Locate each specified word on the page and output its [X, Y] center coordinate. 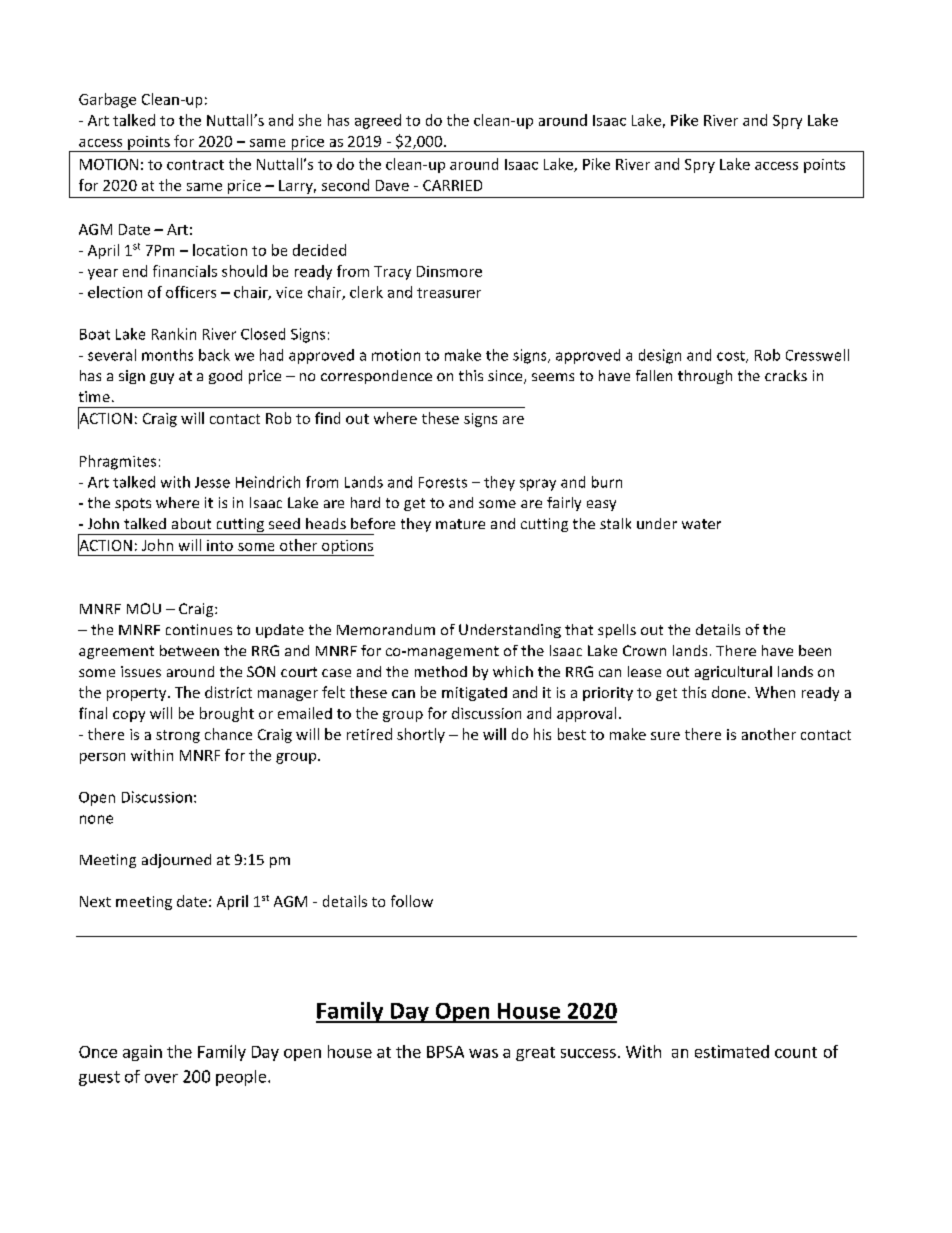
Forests [443, 482]
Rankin [174, 334]
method [441, 671]
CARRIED [452, 185]
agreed [378, 121]
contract [195, 165]
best [572, 734]
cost [732, 357]
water [701, 524]
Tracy [392, 273]
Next [95, 901]
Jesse [212, 482]
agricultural [733, 673]
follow [412, 901]
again [142, 1053]
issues [141, 671]
